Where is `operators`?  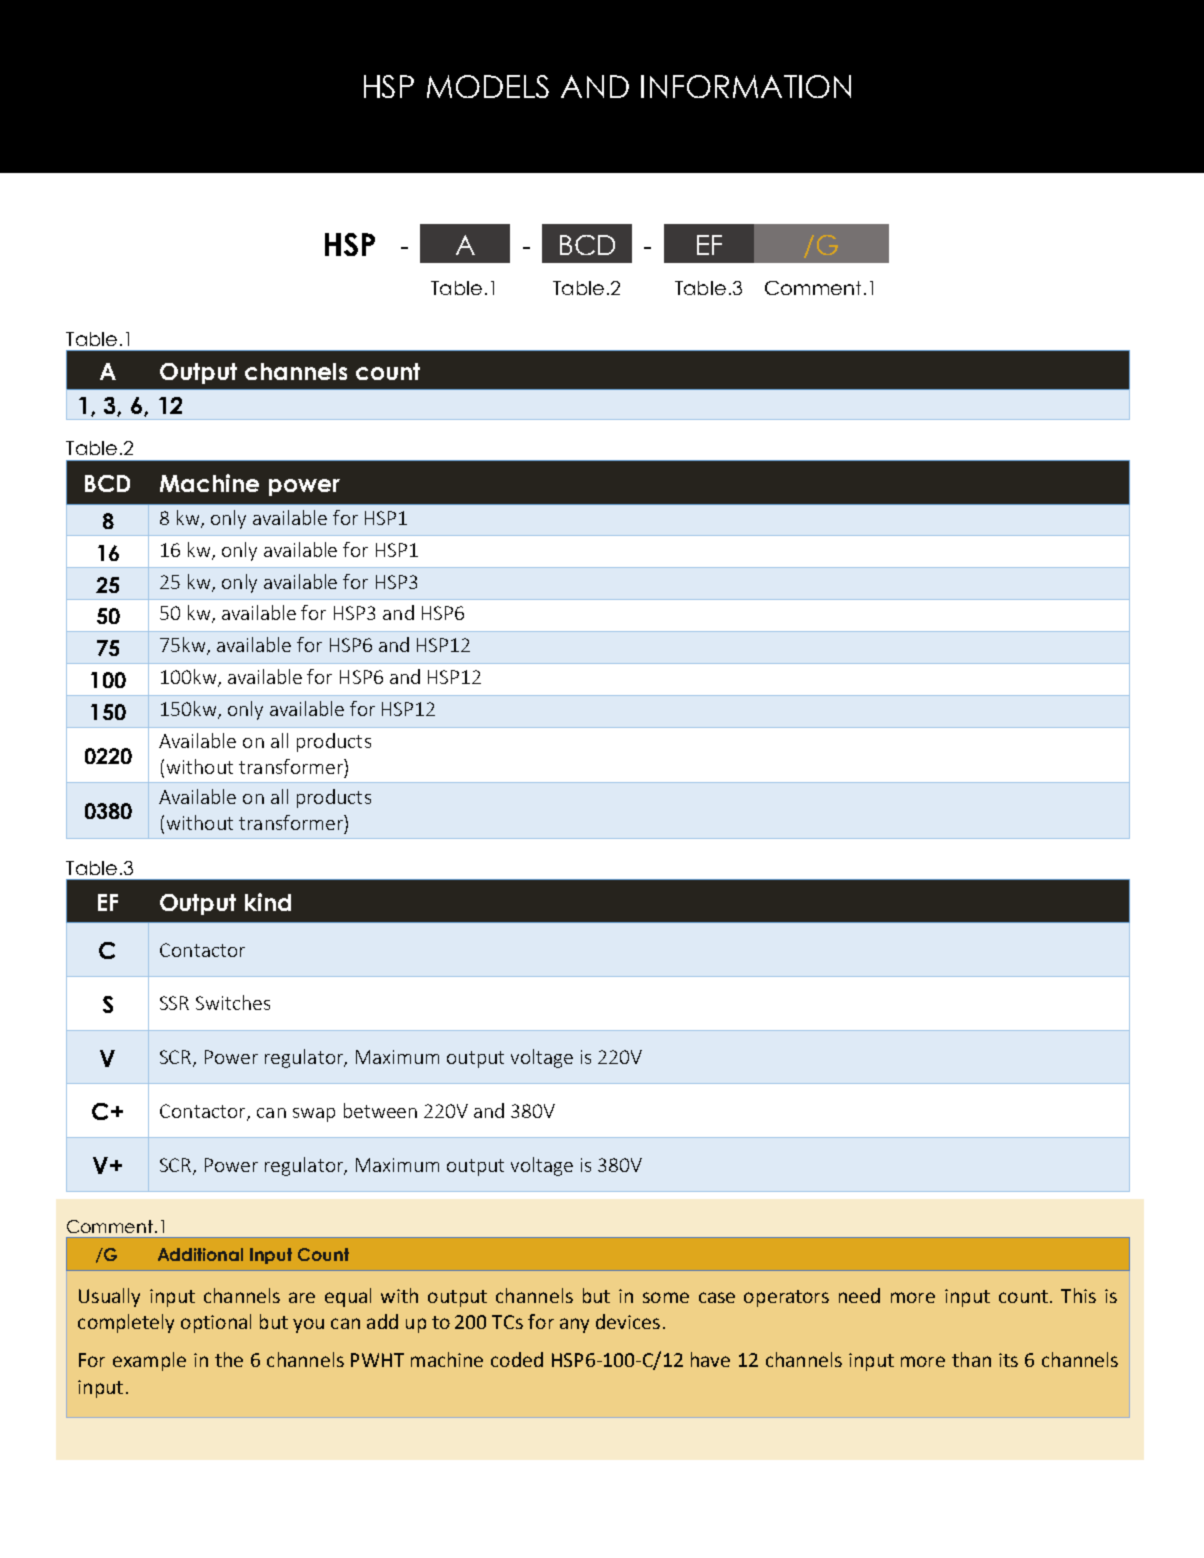
operators is located at coordinates (786, 1298).
